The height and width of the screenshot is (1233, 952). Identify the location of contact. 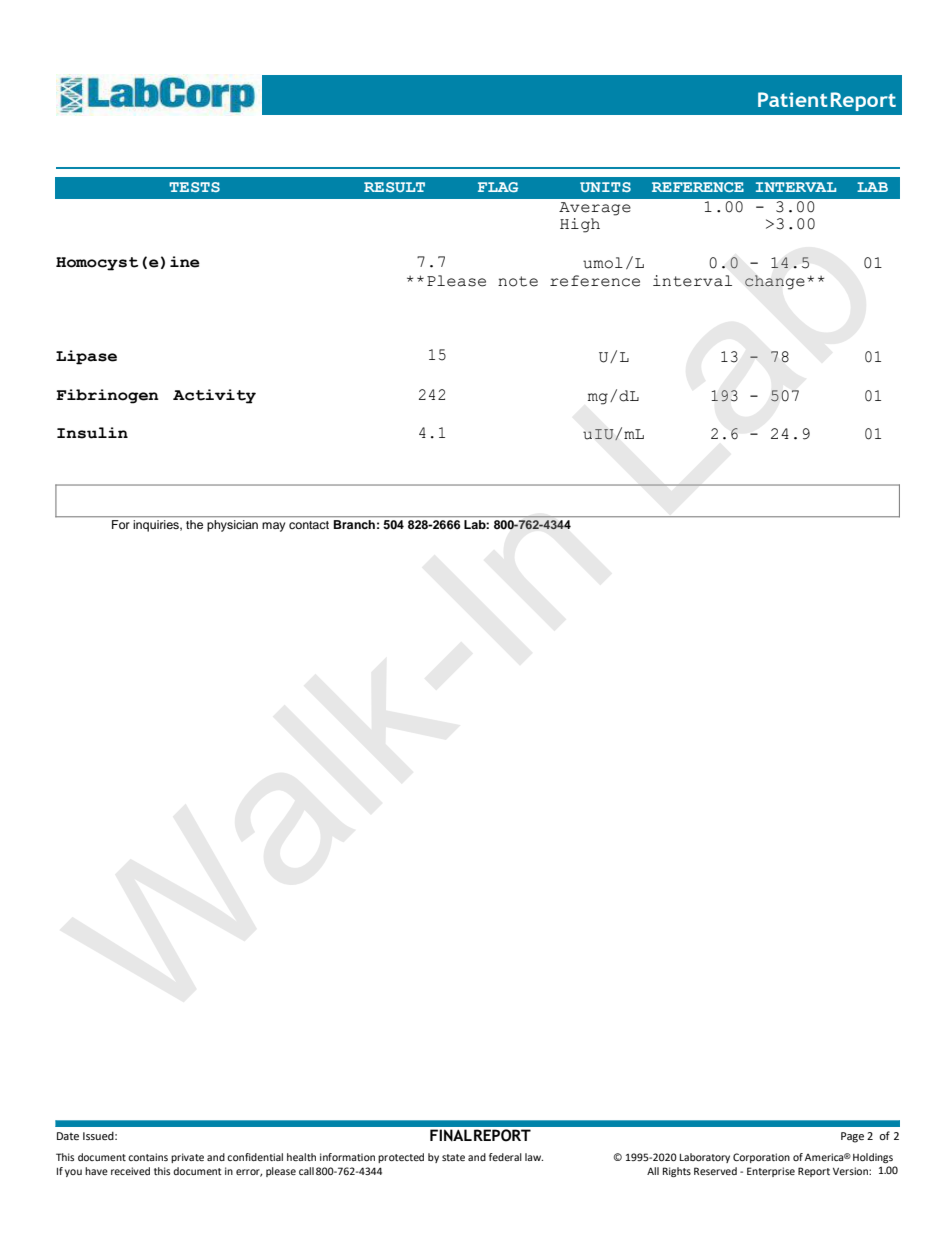
(309, 525).
